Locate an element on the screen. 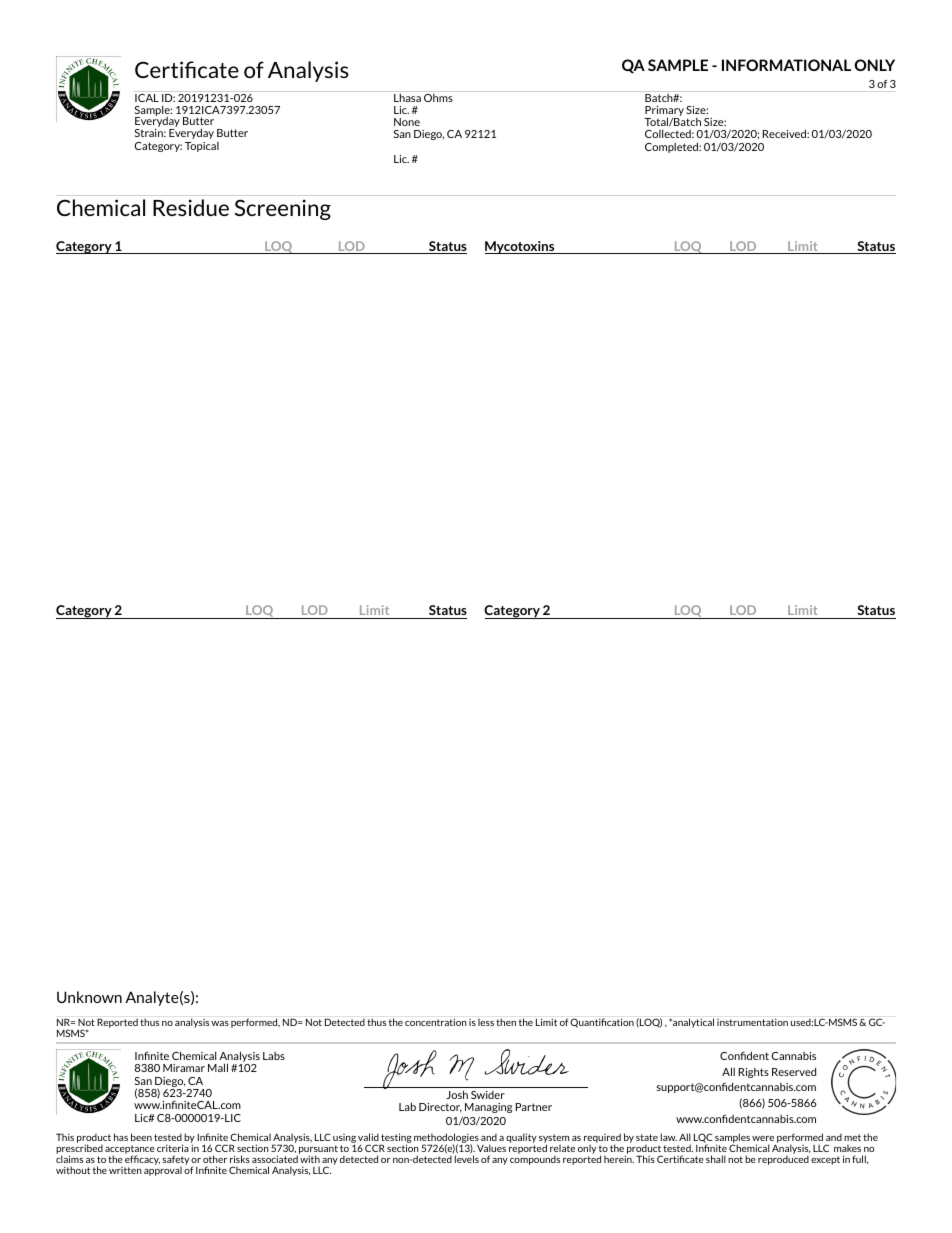  concentration is located at coordinates (436, 1022).
